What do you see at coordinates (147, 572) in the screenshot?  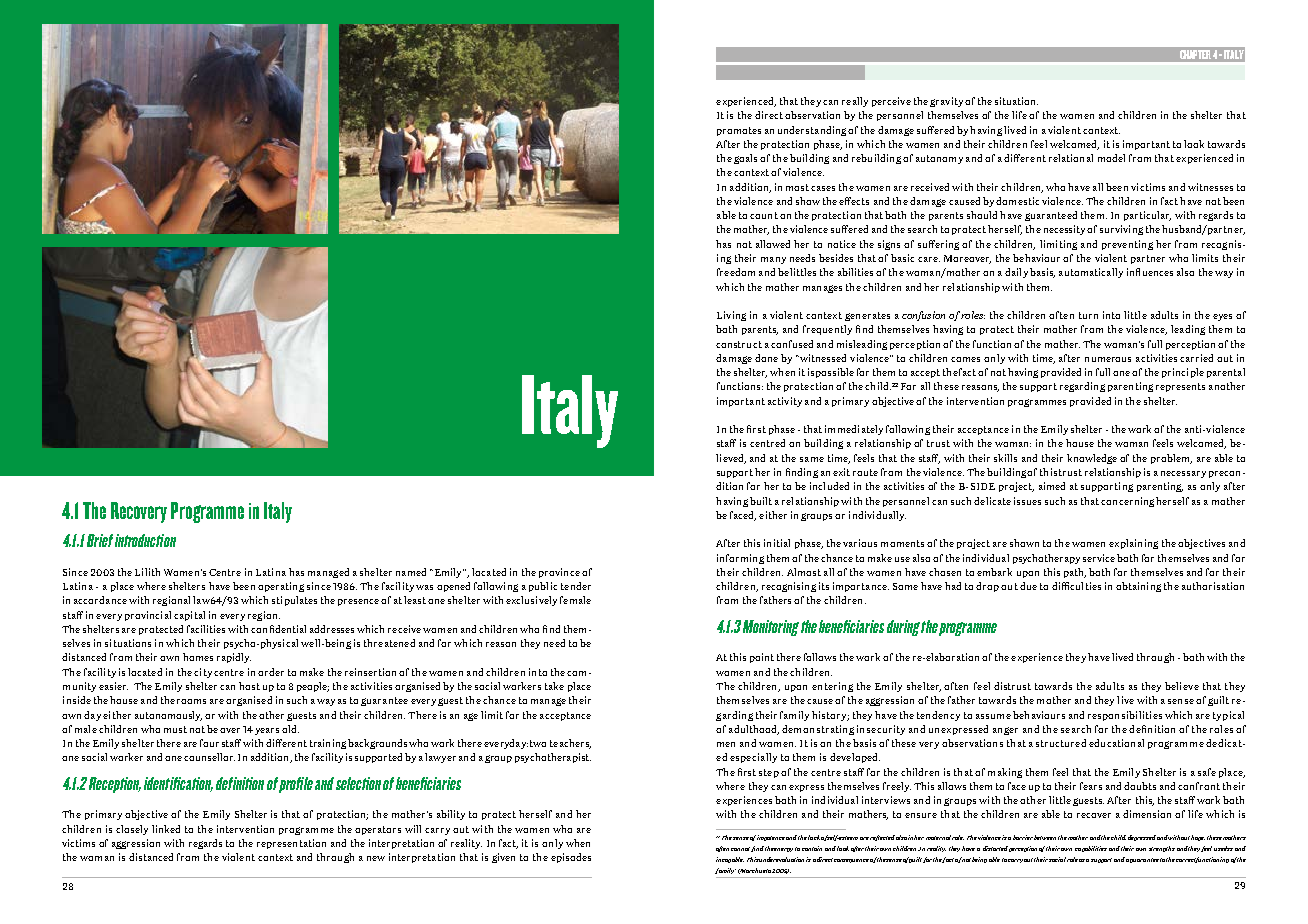 I see `Lilith` at bounding box center [147, 572].
